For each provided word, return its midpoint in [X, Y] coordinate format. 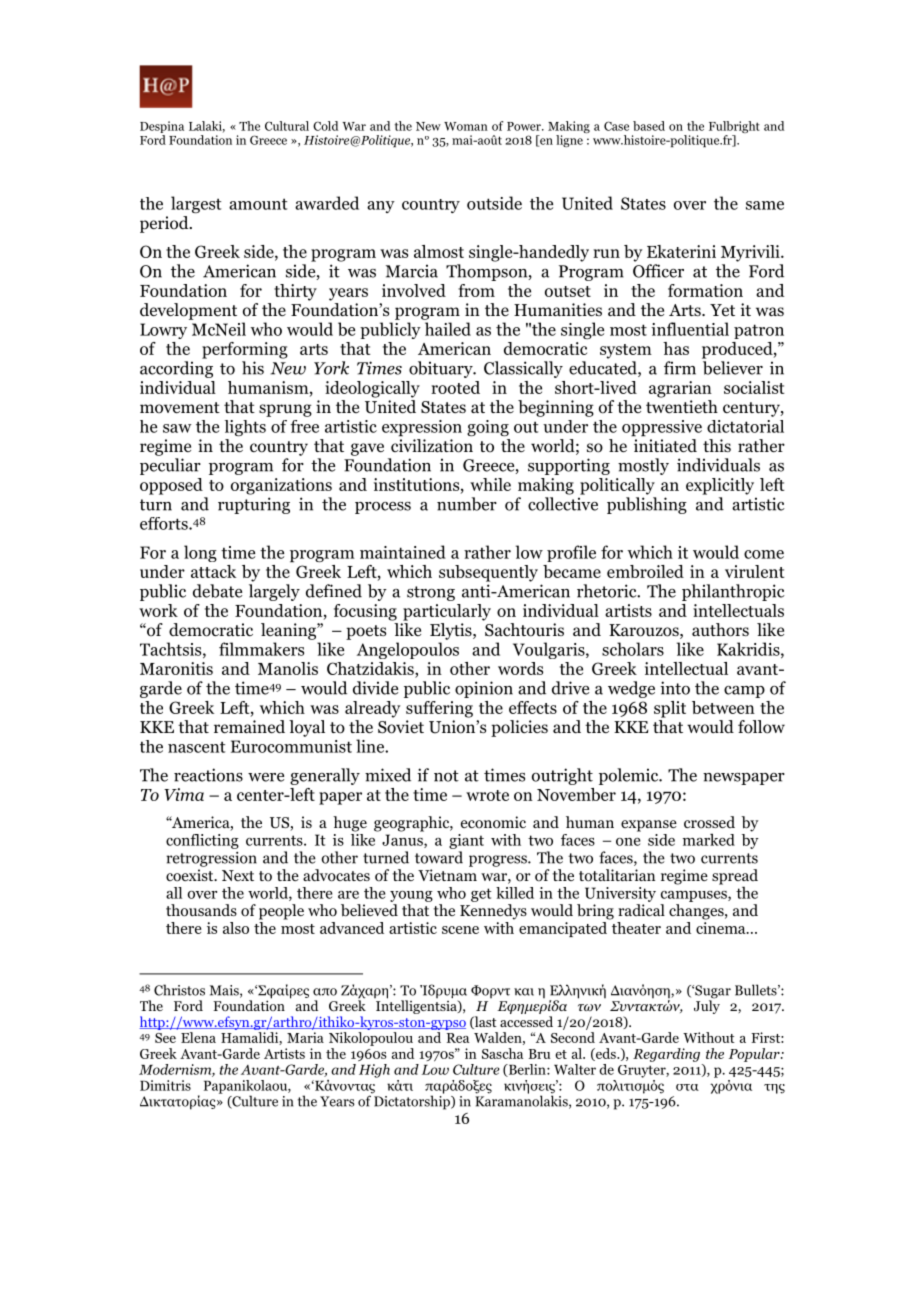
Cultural [287, 126]
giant [466, 841]
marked [709, 839]
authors [720, 630]
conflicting [202, 841]
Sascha [502, 1053]
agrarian [680, 389]
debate [217, 591]
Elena [198, 1037]
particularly [447, 612]
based [649, 126]
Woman [466, 126]
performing [245, 350]
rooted [455, 387]
